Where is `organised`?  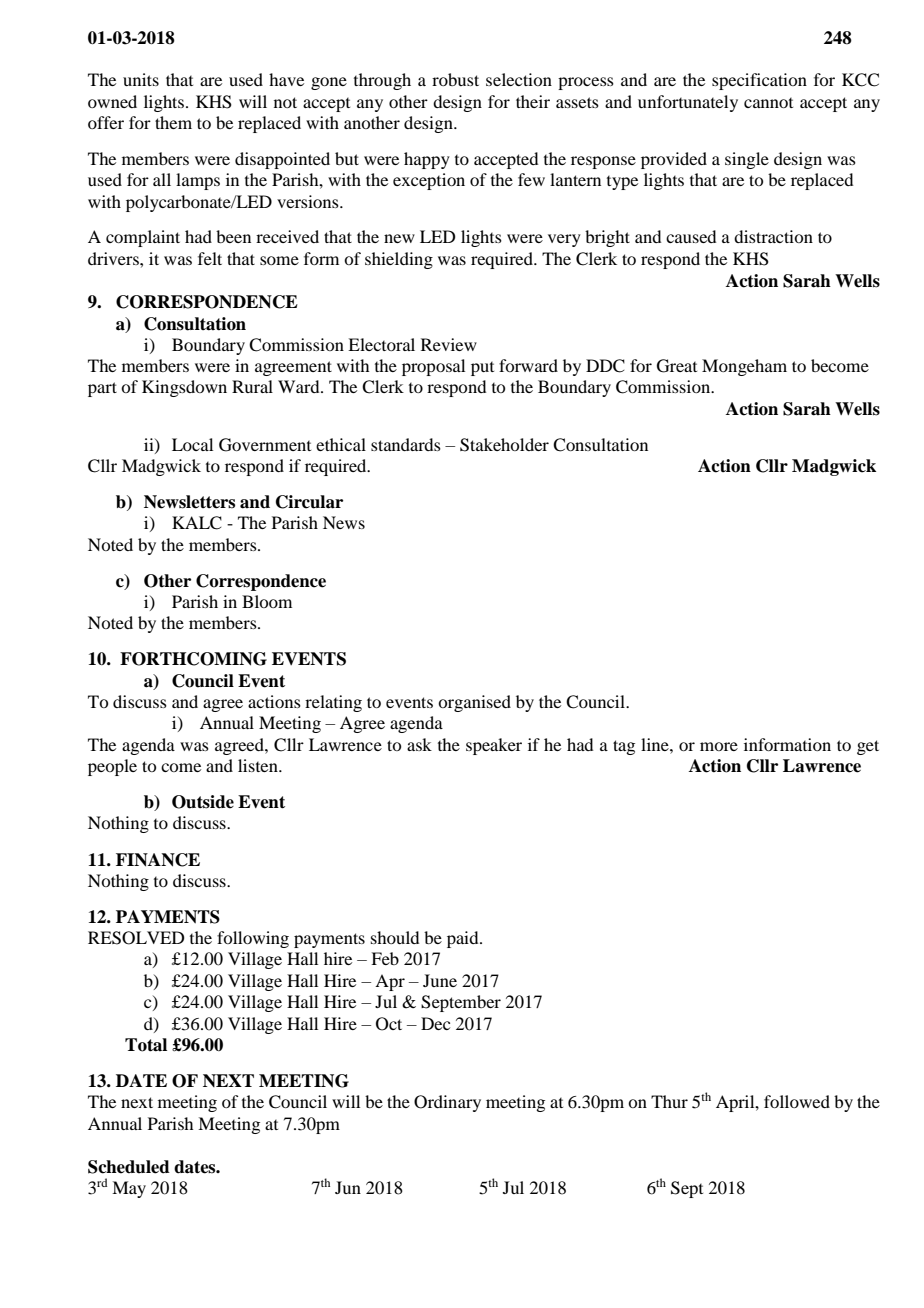
organised is located at coordinates (474, 703).
